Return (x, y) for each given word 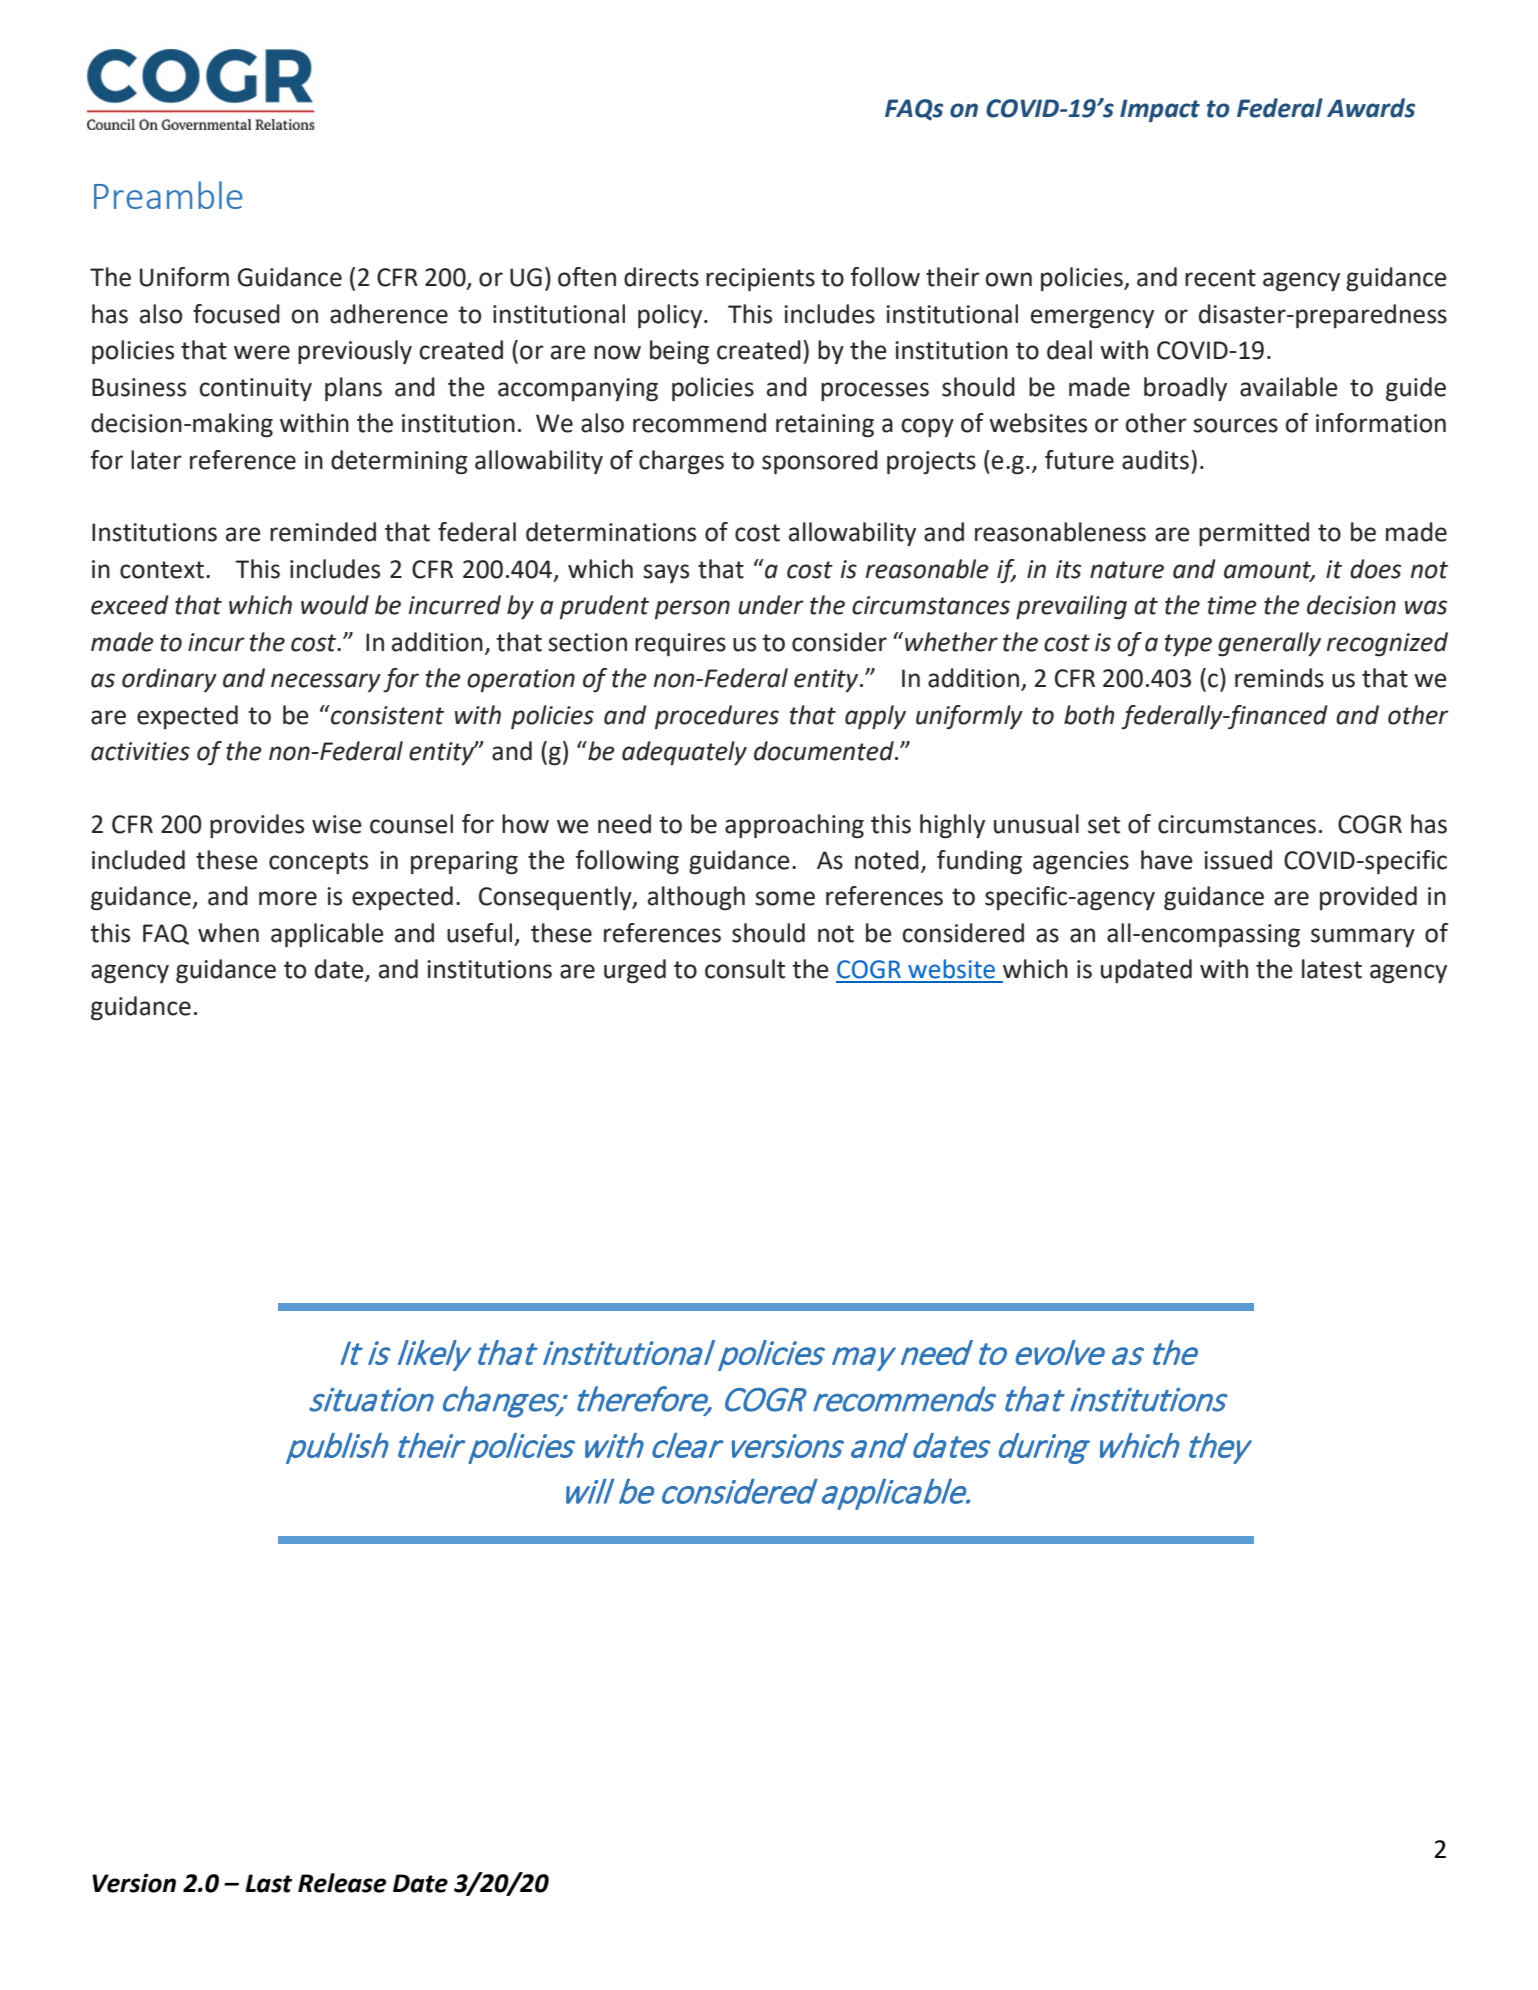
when (228, 933)
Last (269, 1883)
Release (342, 1883)
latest (1332, 969)
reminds (1279, 678)
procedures (717, 717)
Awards (1371, 108)
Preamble (168, 195)
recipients (760, 279)
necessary (326, 682)
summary (1363, 937)
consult (745, 969)
